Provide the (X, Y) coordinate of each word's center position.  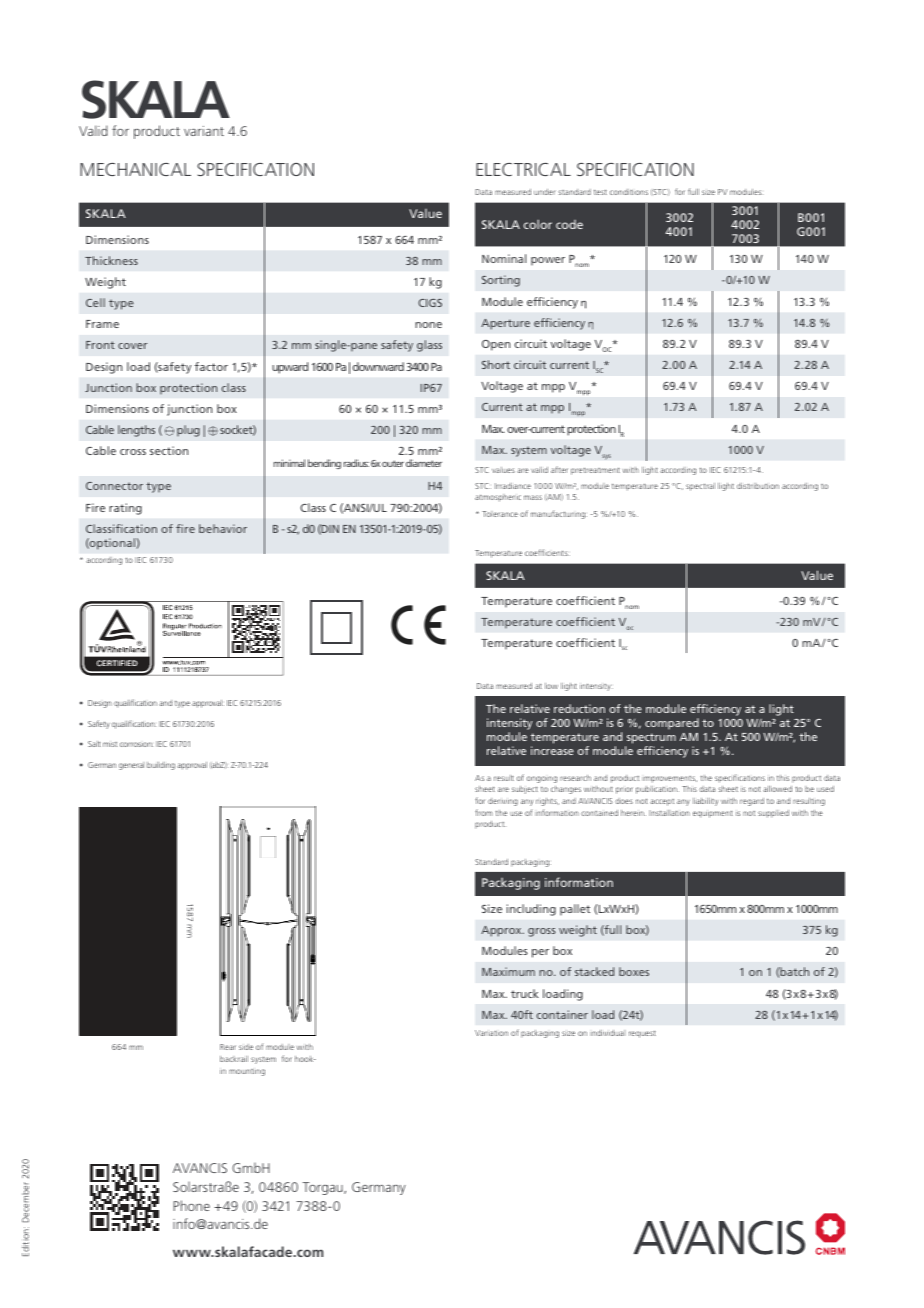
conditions (629, 192)
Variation (491, 1033)
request (642, 1034)
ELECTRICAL (523, 169)
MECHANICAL (135, 169)
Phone (191, 1205)
